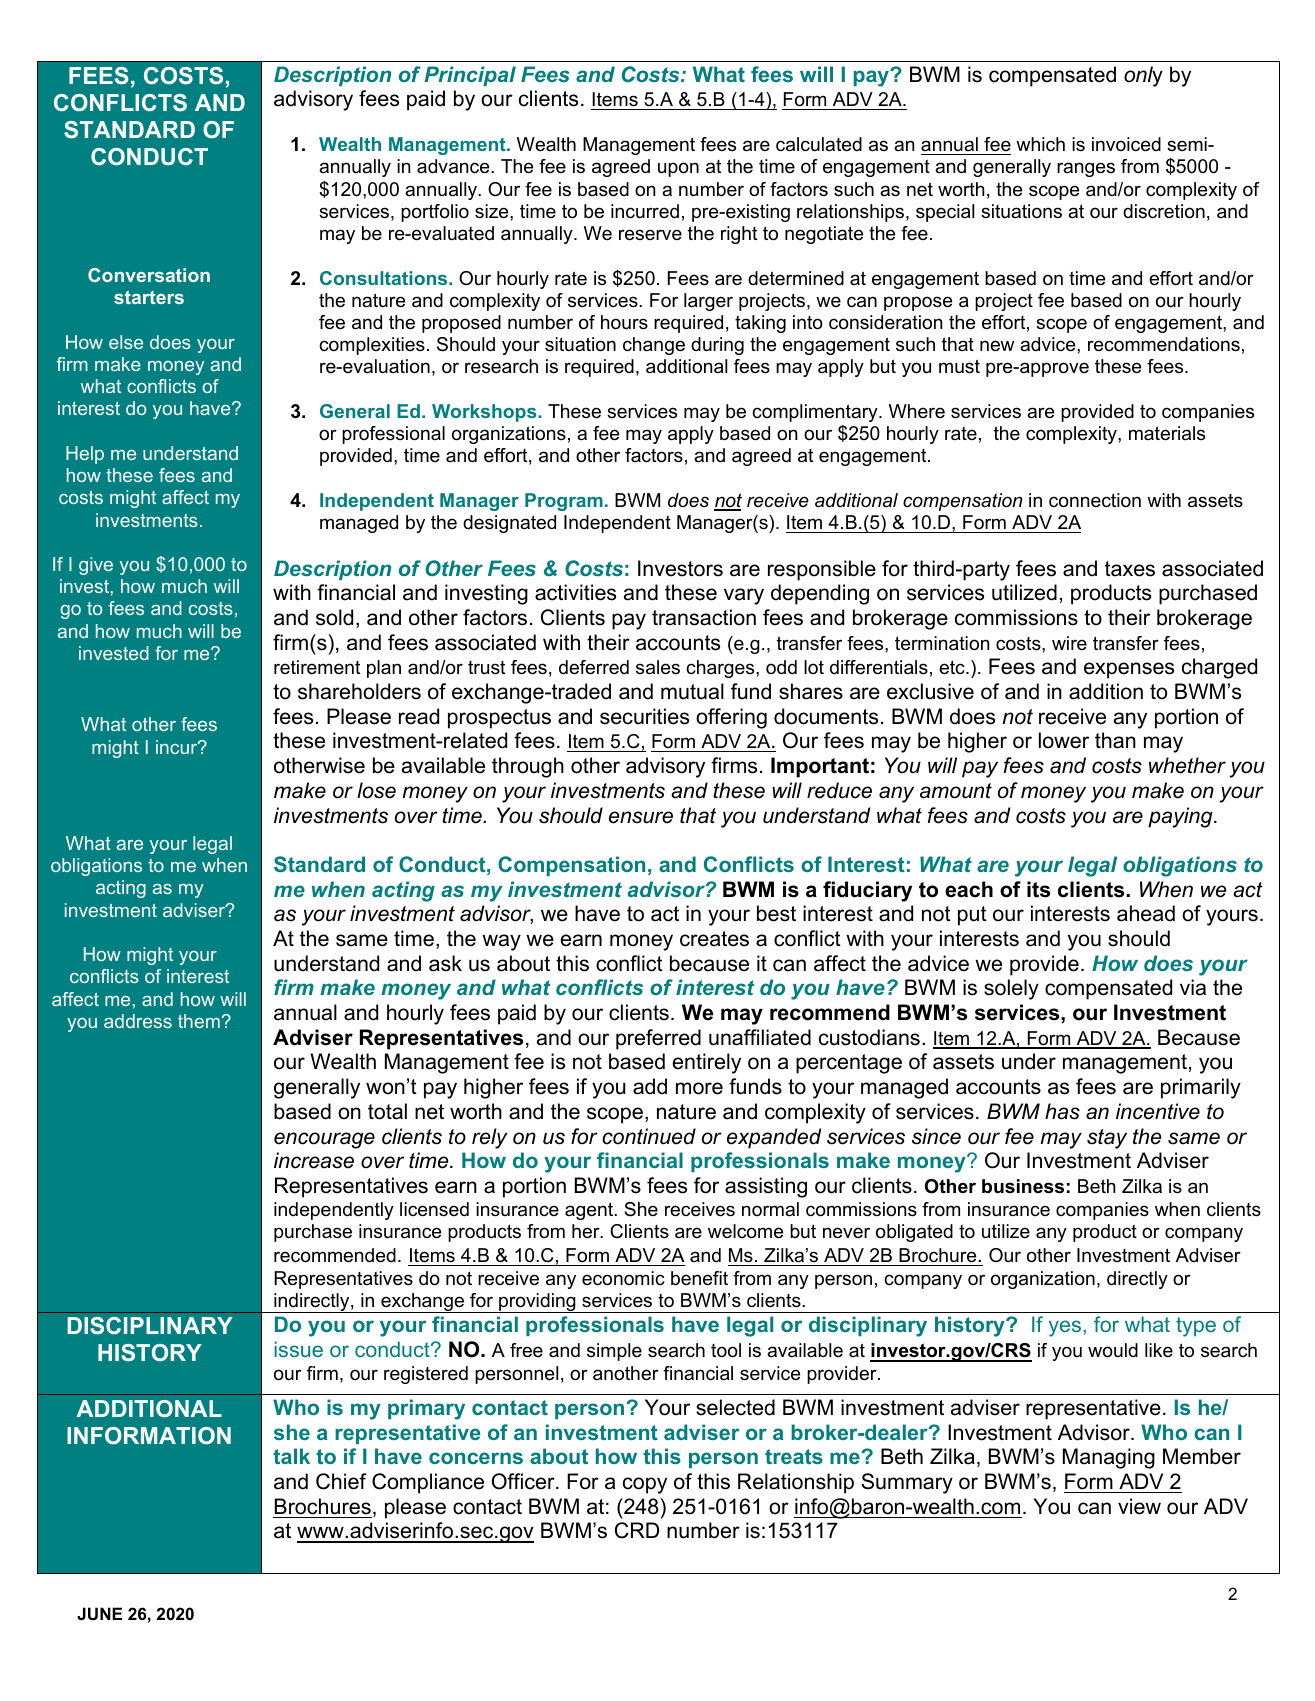  I want to click on its, so click(1038, 889).
